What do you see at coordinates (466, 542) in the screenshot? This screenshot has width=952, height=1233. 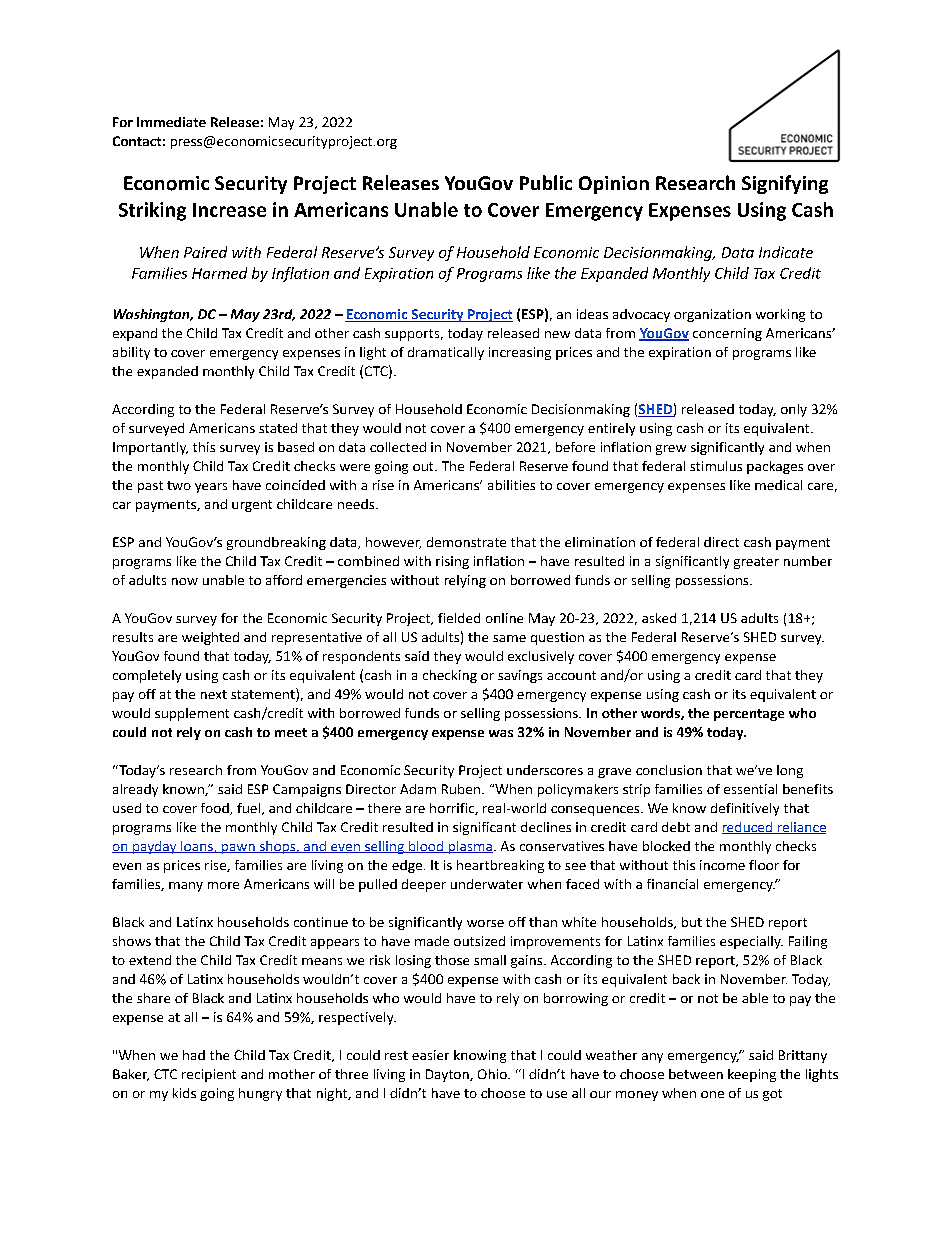 I see `demonstrate` at bounding box center [466, 542].
